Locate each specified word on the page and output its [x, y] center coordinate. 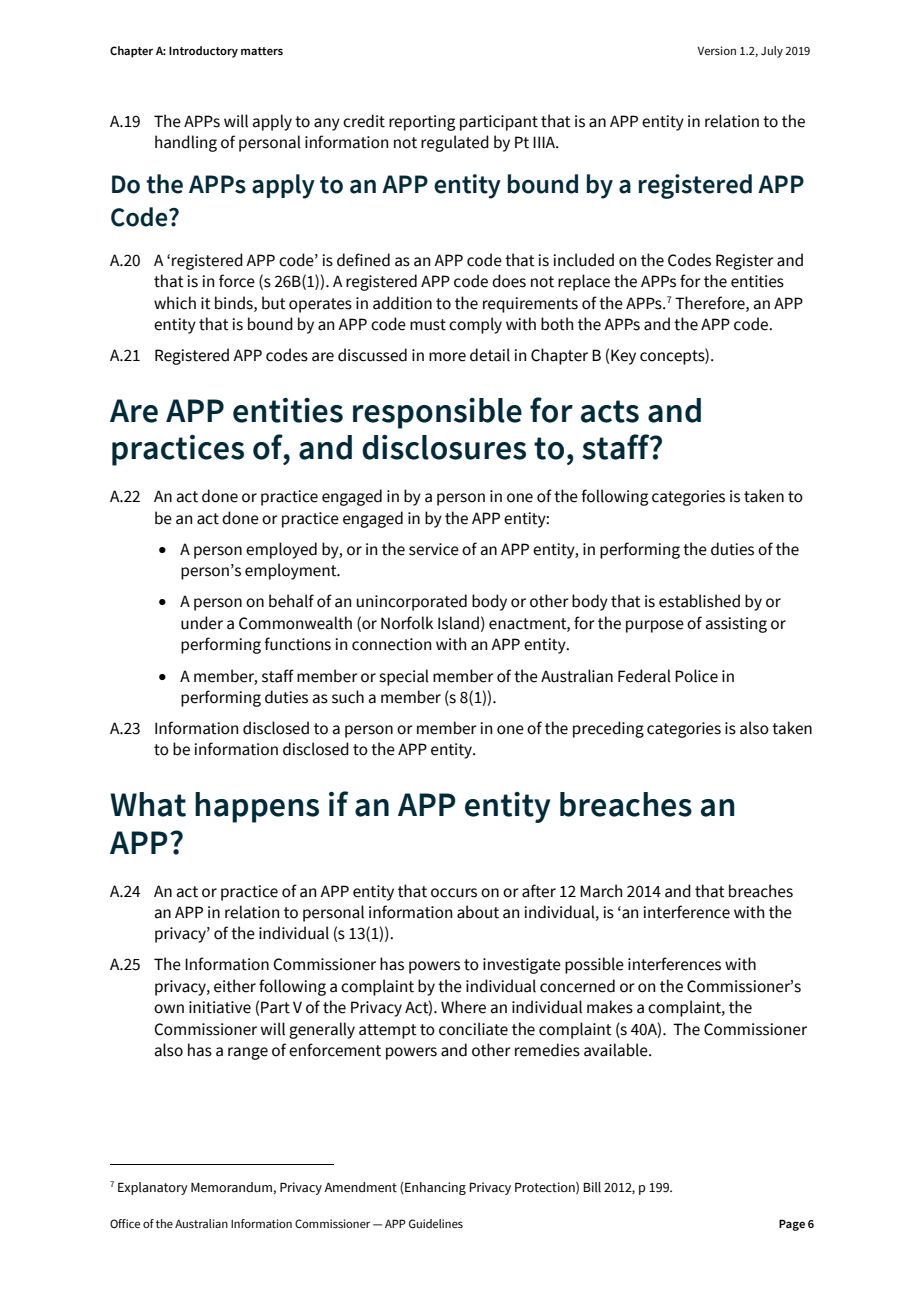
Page [792, 1225]
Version [716, 50]
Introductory [203, 52]
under [202, 623]
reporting [422, 123]
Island [458, 623]
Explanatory [153, 1188]
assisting [736, 625]
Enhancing [434, 1188]
